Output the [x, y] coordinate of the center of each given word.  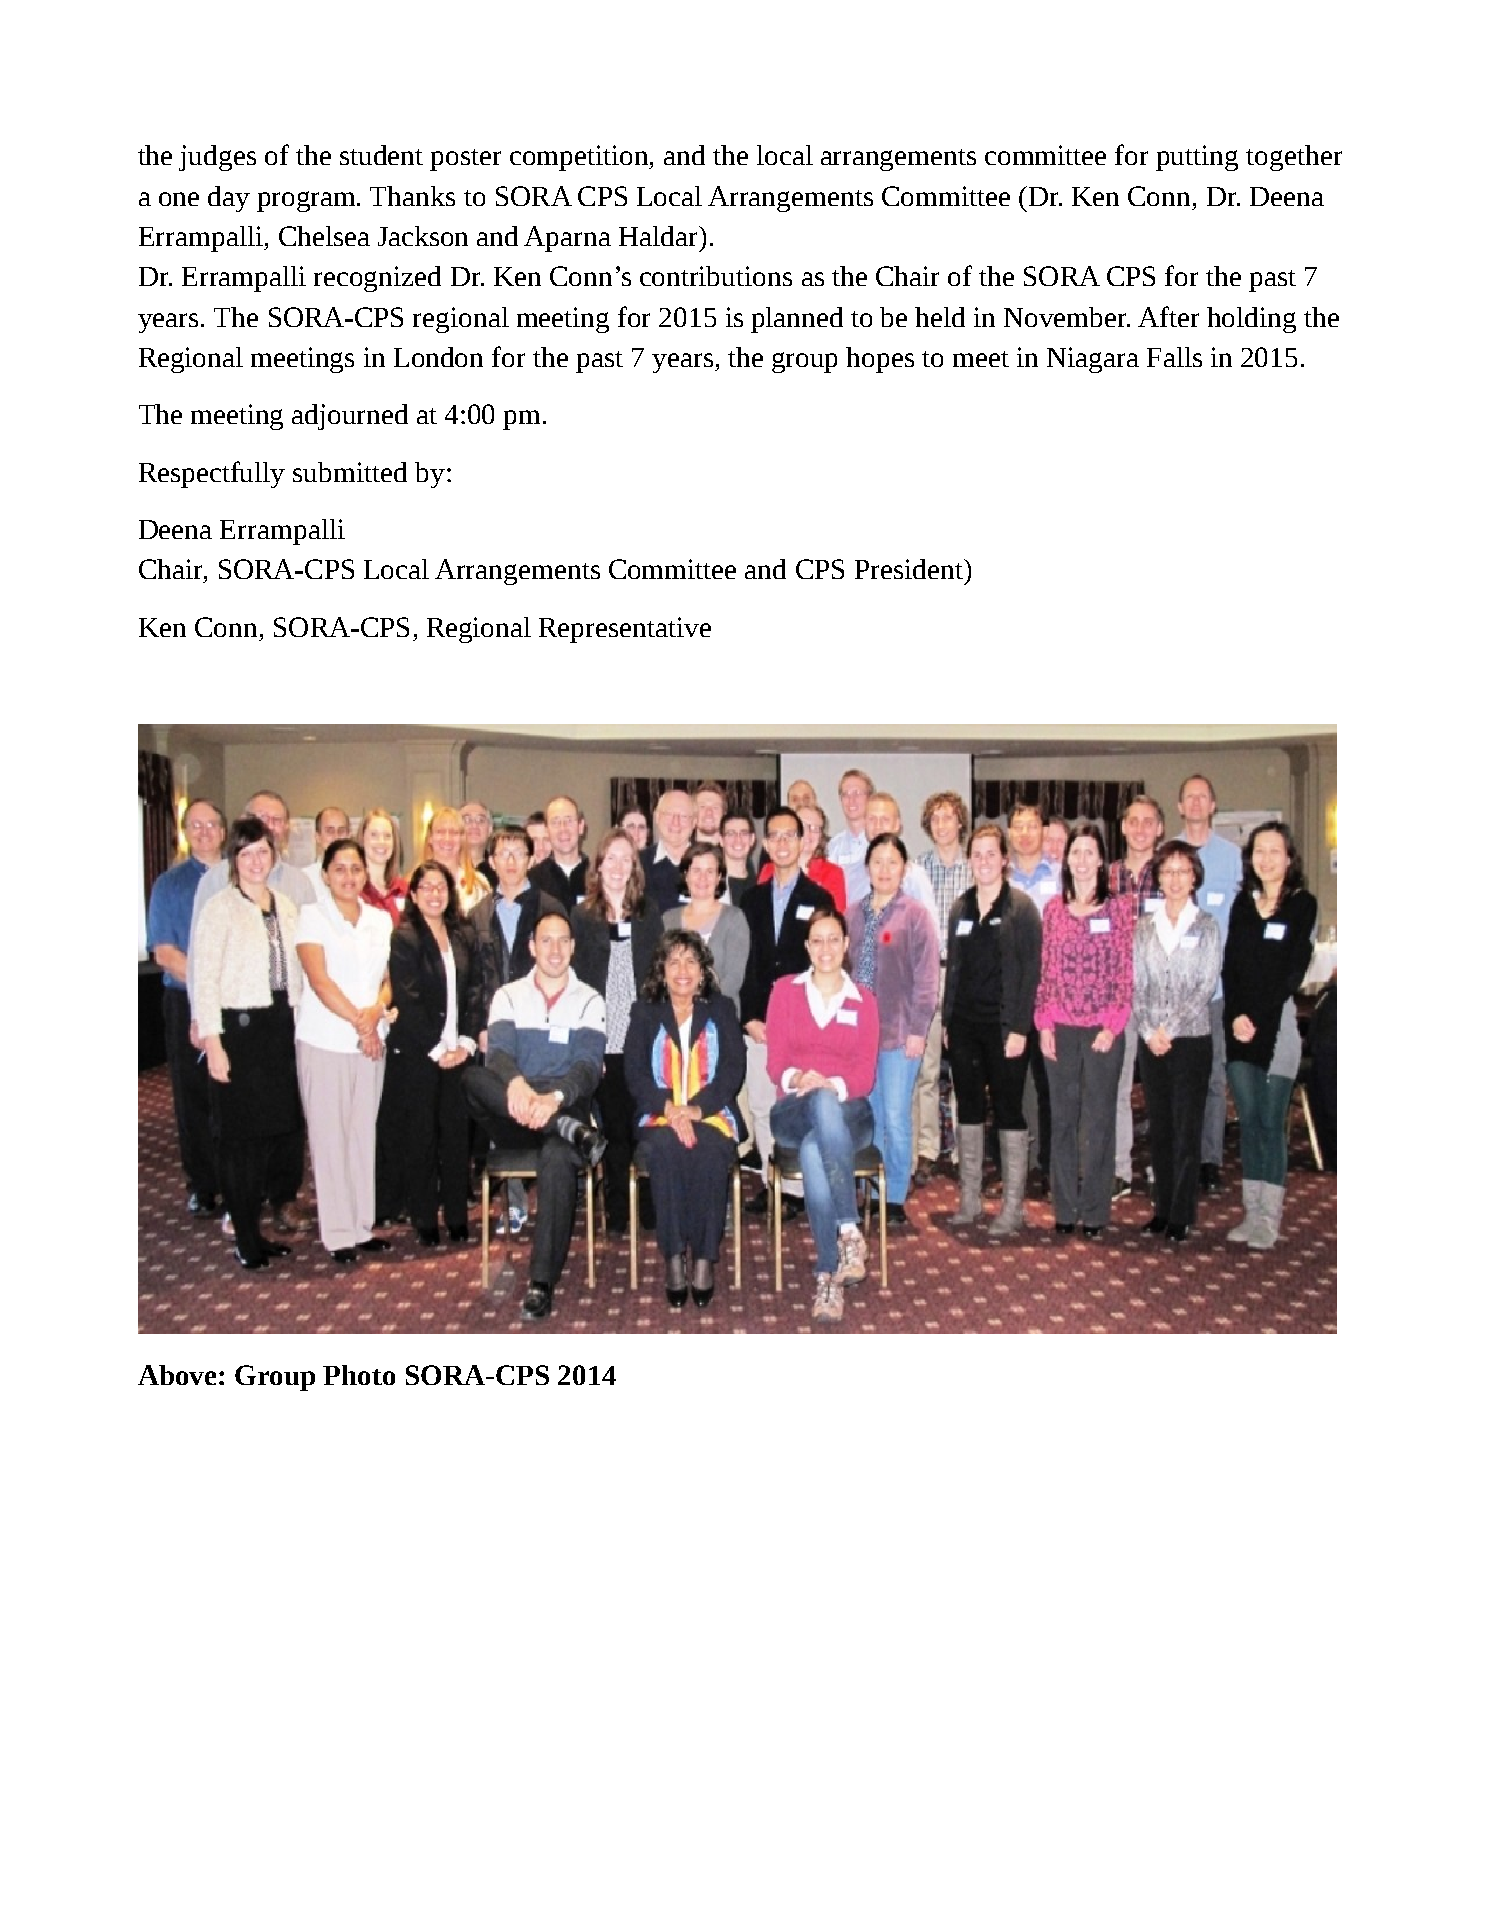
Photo [359, 1375]
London [438, 357]
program [308, 201]
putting [1197, 158]
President [910, 569]
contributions [716, 276]
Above [179, 1375]
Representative [625, 630]
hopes [880, 360]
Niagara [1093, 360]
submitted [350, 472]
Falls [1174, 357]
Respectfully [212, 474]
